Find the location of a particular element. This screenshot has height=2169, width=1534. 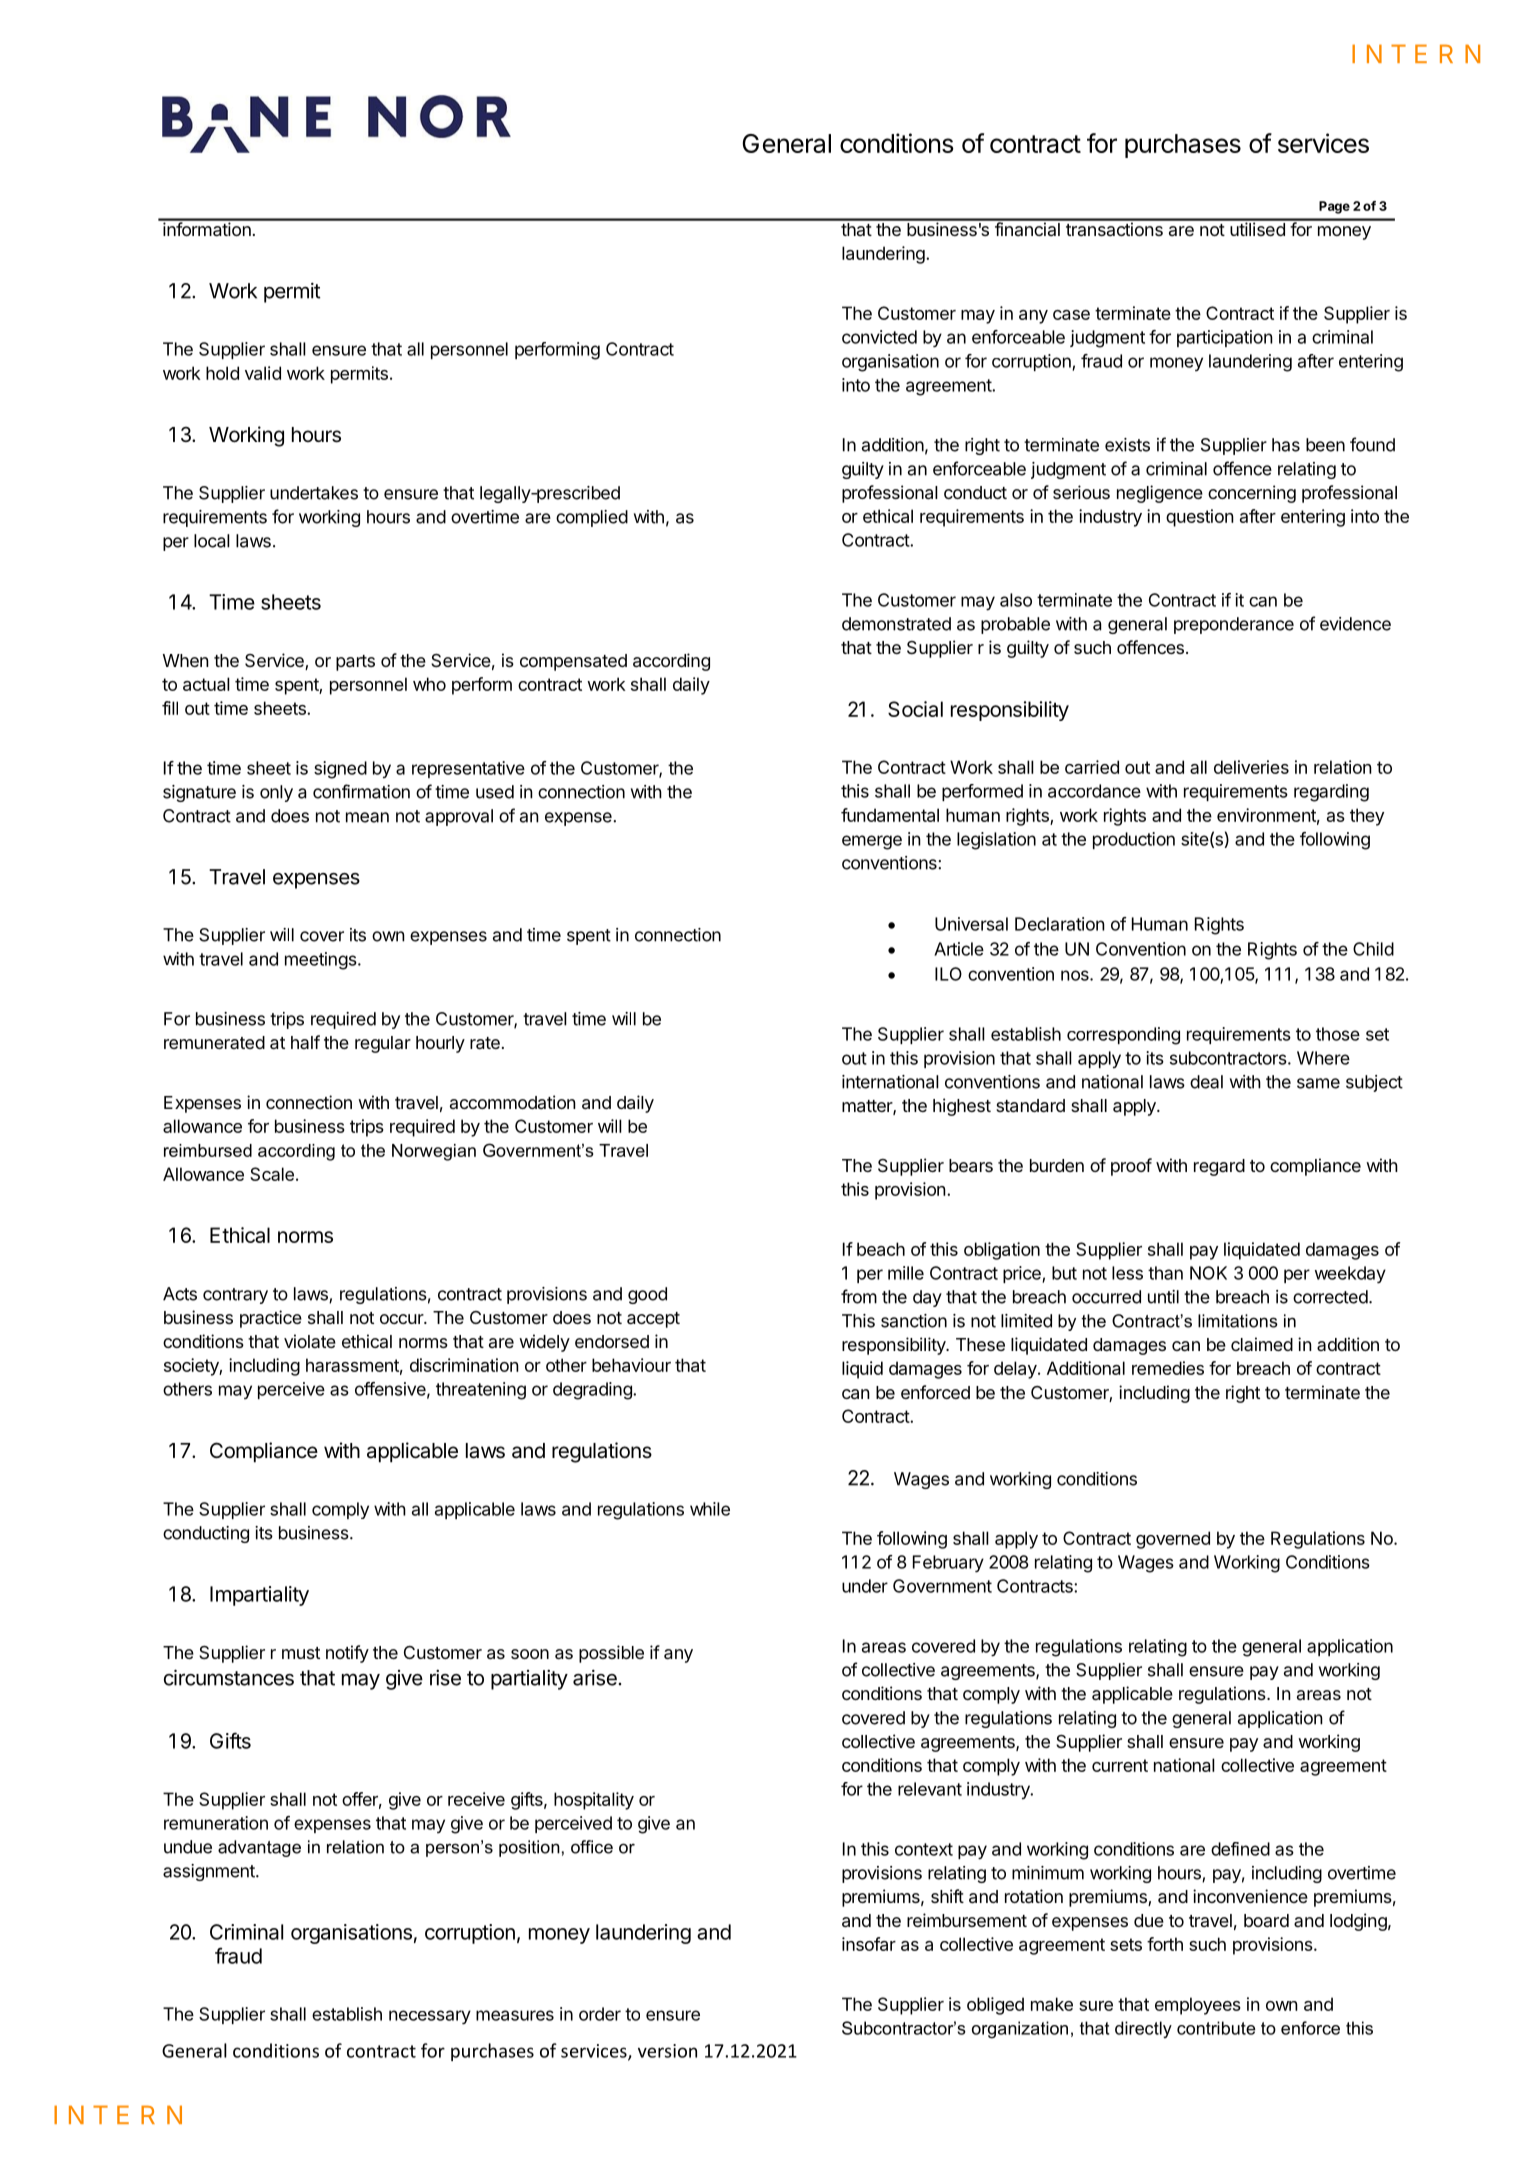

mean is located at coordinates (367, 817).
